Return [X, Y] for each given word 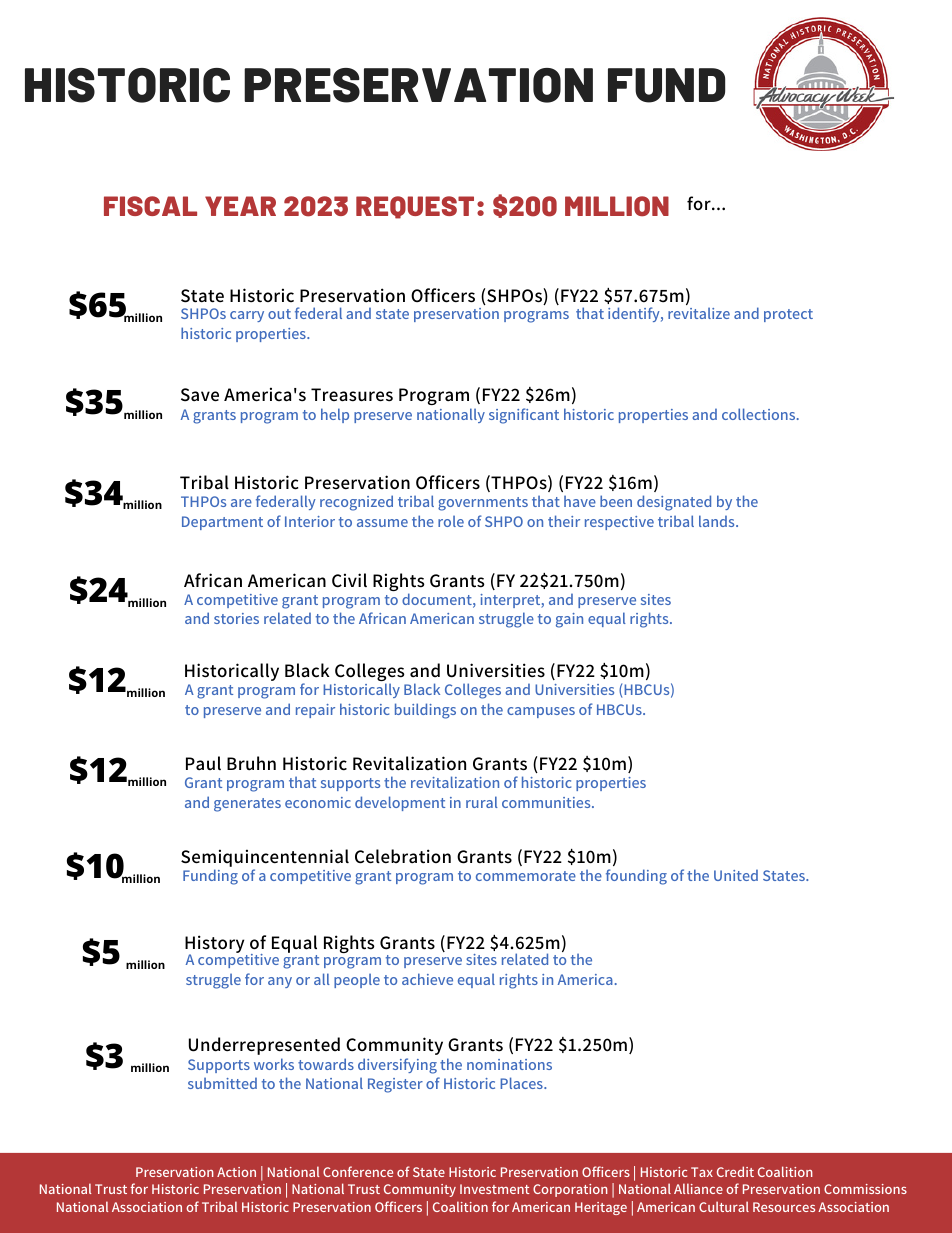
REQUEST [415, 207]
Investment [495, 1189]
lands [718, 521]
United [736, 875]
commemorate [526, 876]
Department [222, 523]
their [564, 521]
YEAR [240, 206]
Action [236, 1172]
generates [247, 805]
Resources [784, 1207]
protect [788, 315]
